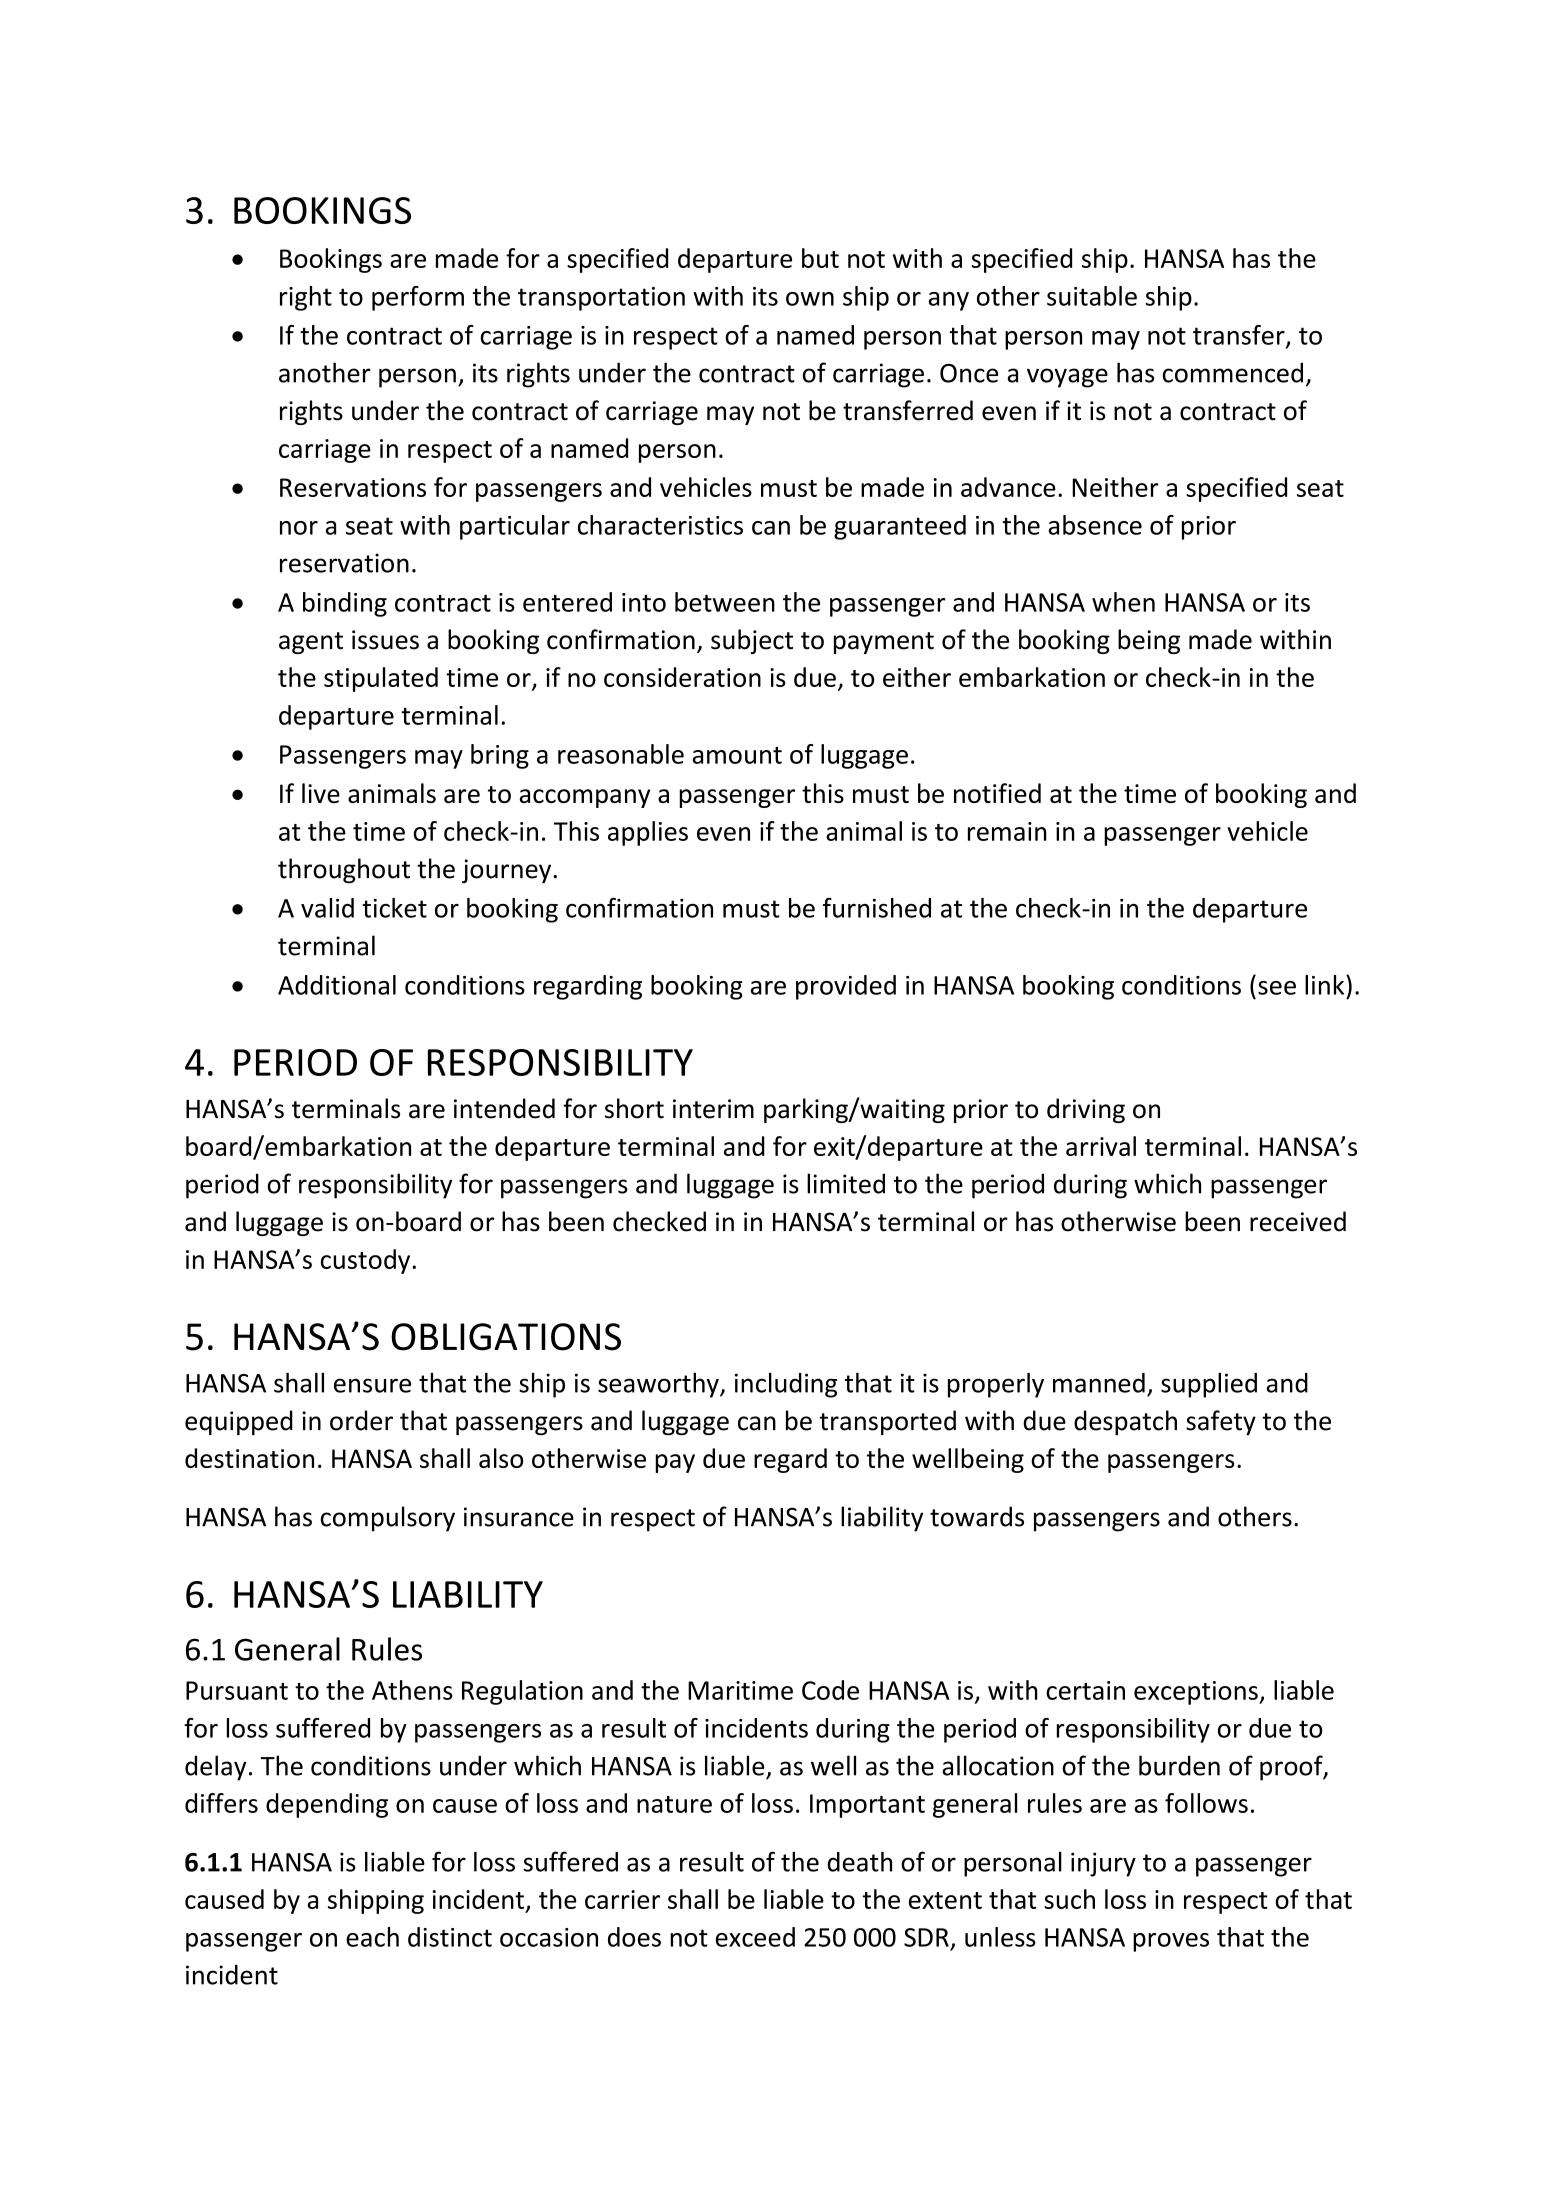 The height and width of the document is (2189, 1548). I want to click on own, so click(810, 299).
